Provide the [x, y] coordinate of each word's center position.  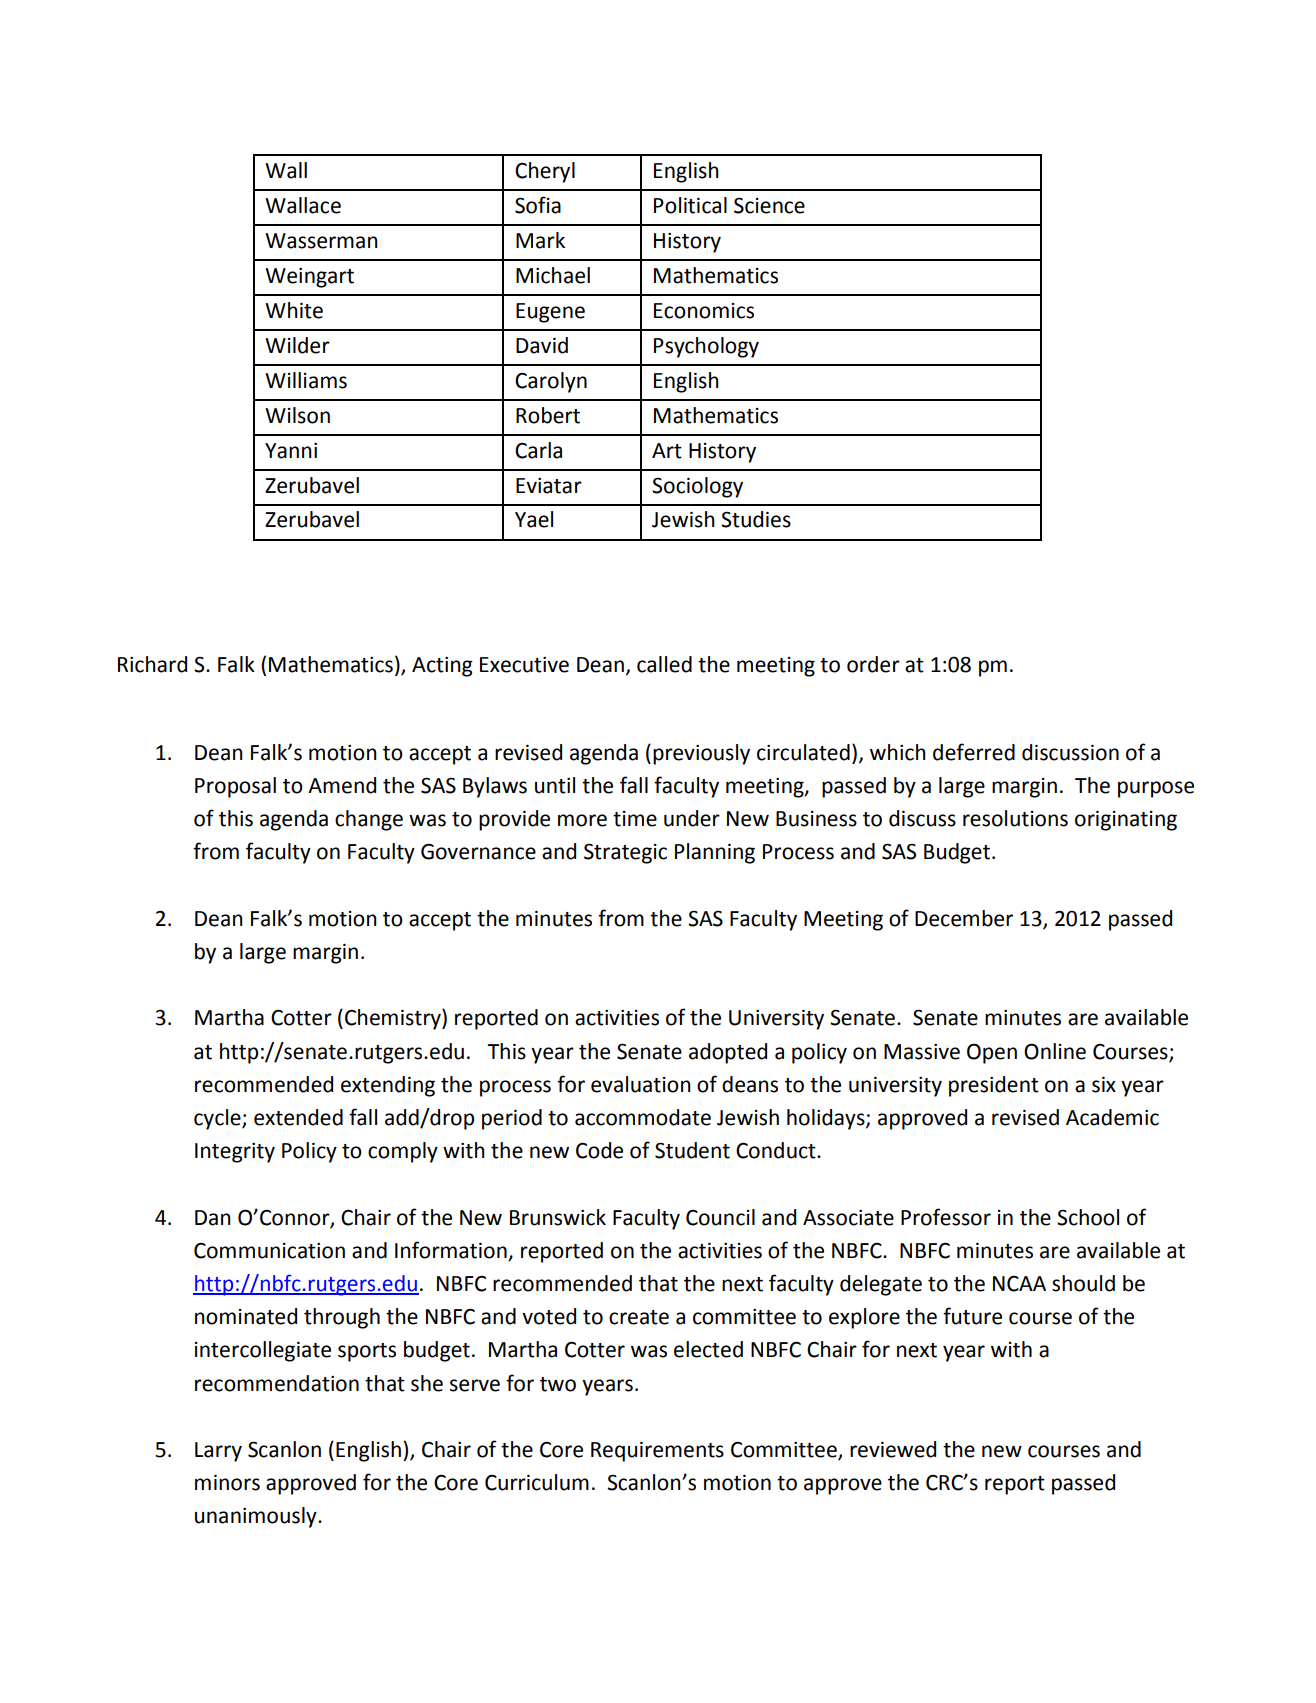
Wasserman [321, 241]
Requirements [657, 1451]
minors [227, 1482]
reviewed [893, 1449]
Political [690, 205]
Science [769, 205]
